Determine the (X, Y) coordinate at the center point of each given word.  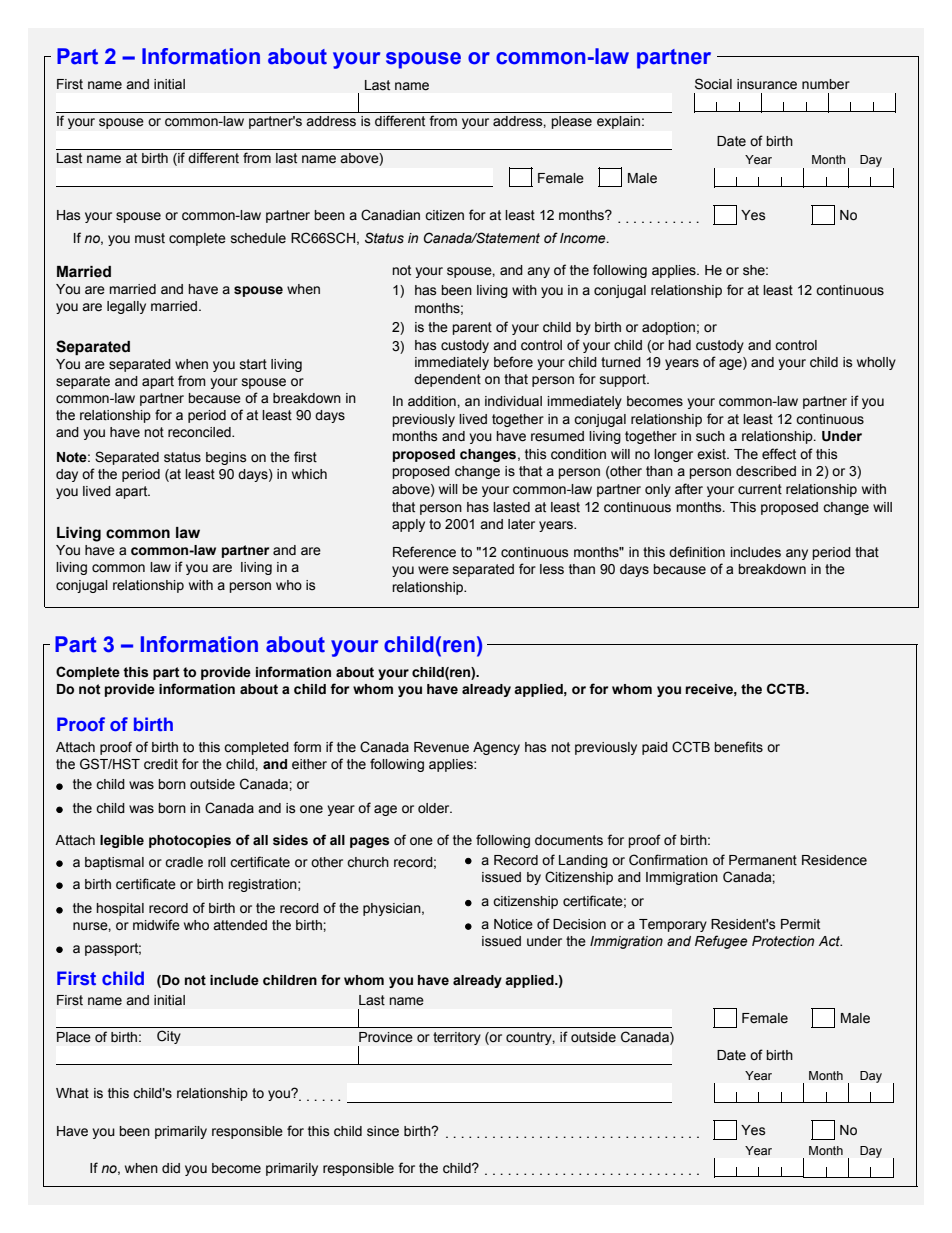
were (433, 570)
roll (217, 862)
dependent (447, 380)
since (383, 1131)
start (253, 364)
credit (161, 764)
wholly (876, 363)
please (571, 122)
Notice (513, 924)
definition (697, 552)
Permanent (763, 860)
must (150, 238)
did (171, 1168)
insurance (767, 84)
